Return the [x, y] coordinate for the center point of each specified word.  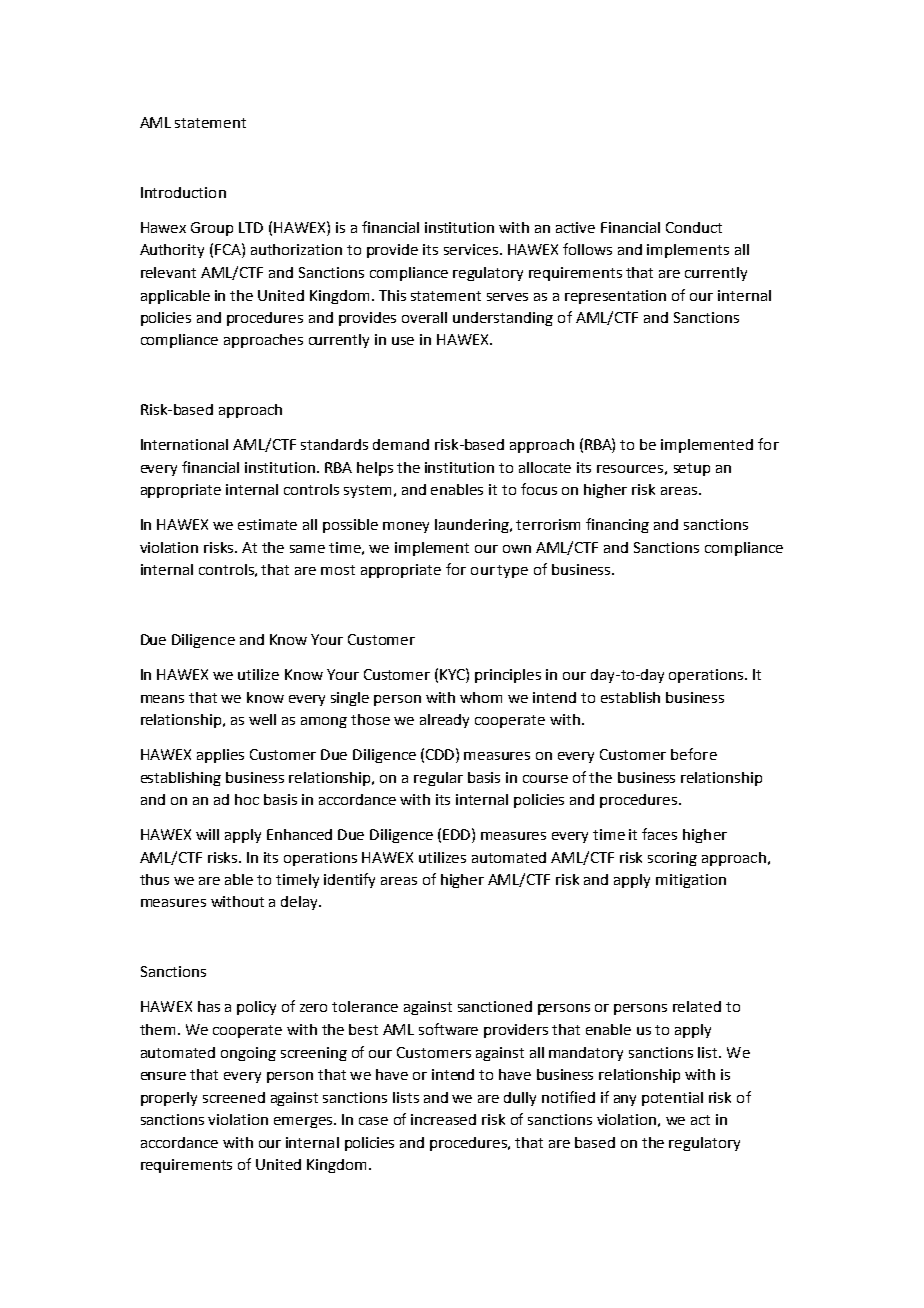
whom [481, 697]
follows [587, 249]
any [625, 1100]
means [162, 699]
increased [443, 1119]
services [471, 249]
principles [508, 676]
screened [234, 1097]
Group [212, 229]
